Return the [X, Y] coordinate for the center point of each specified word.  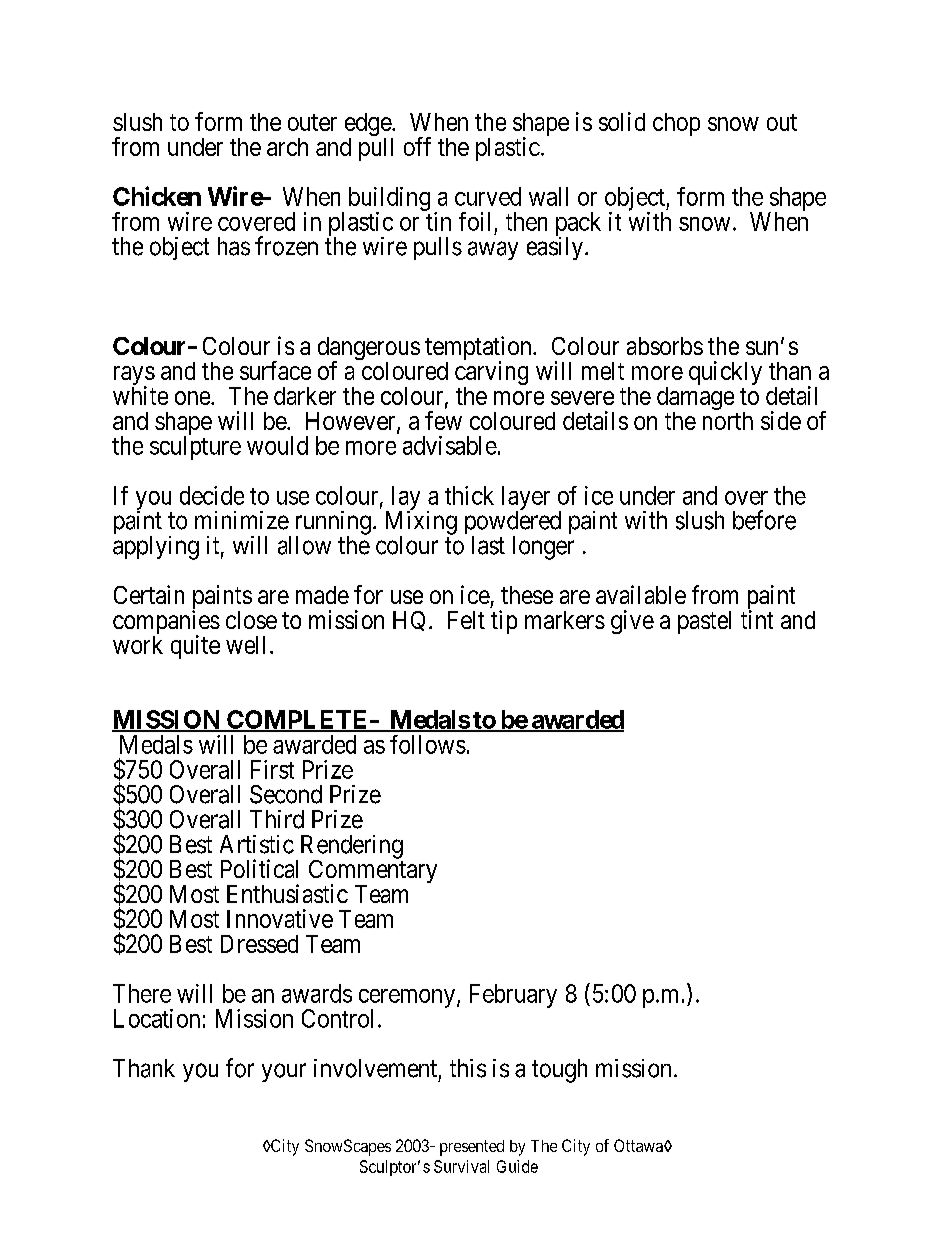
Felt [466, 620]
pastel [704, 622]
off [417, 146]
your [284, 1072]
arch [287, 147]
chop [676, 124]
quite [195, 647]
